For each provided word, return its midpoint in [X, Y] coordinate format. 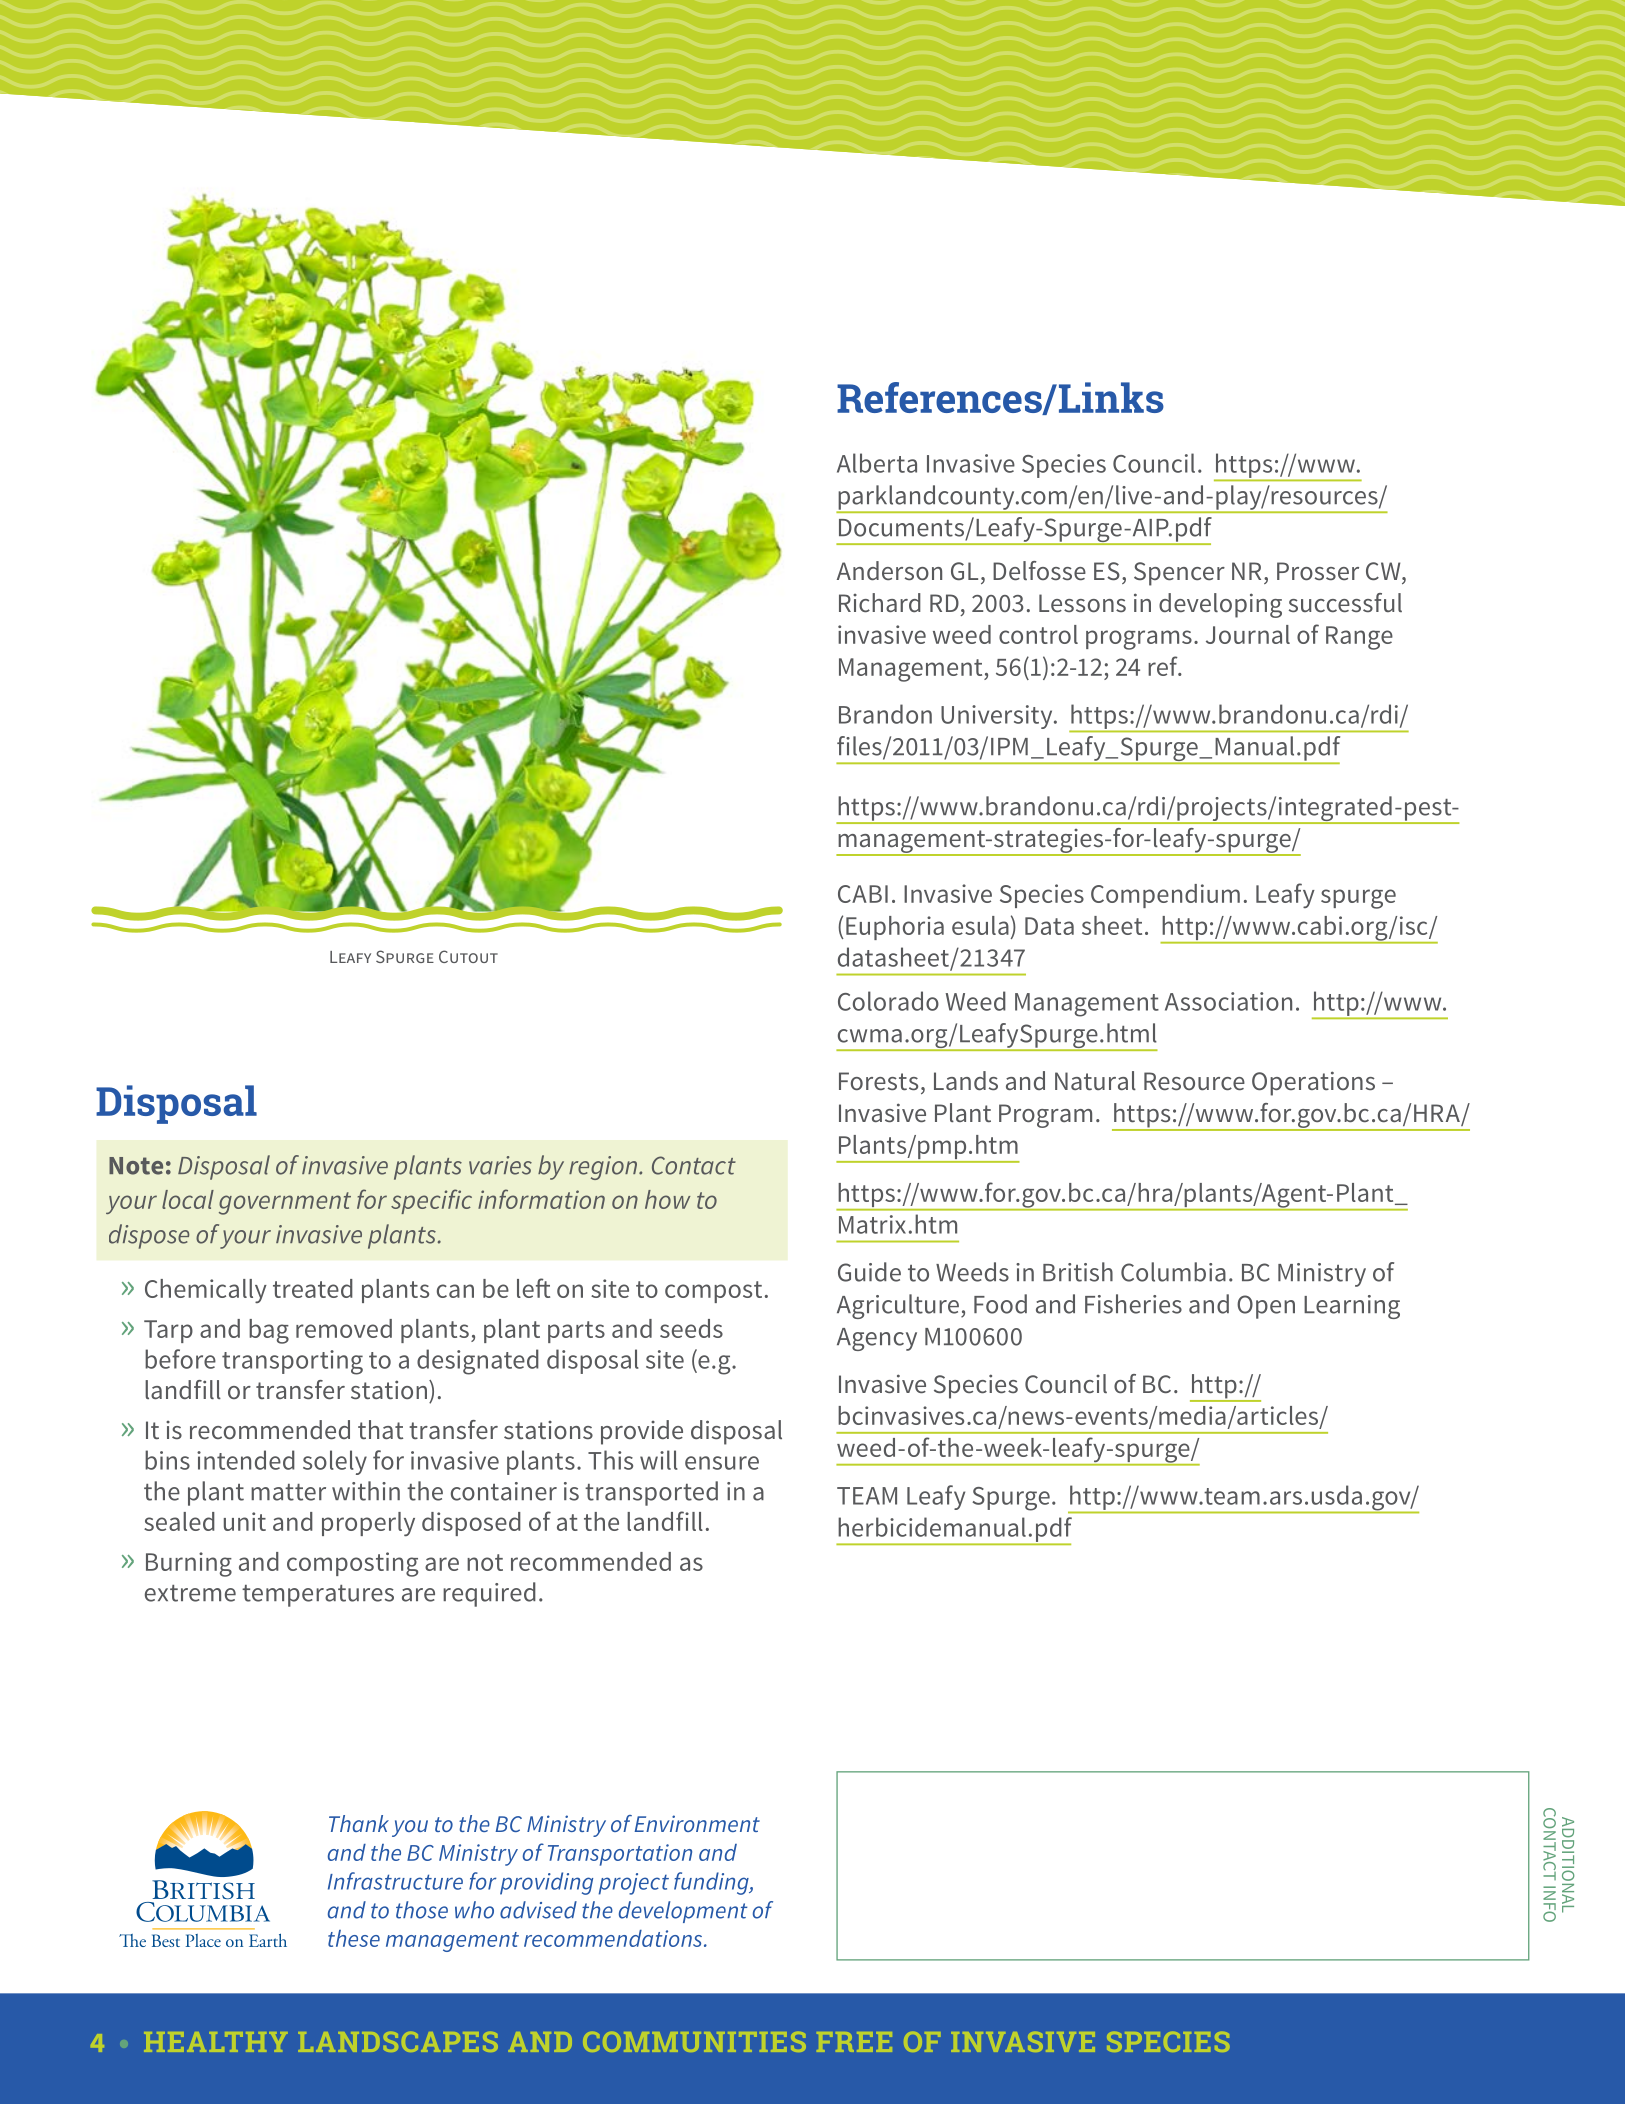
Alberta [877, 463]
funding [712, 1883]
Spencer [1179, 574]
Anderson [889, 570]
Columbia [1173, 1272]
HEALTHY [215, 2042]
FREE [854, 2042]
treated [313, 1288]
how [667, 1199]
